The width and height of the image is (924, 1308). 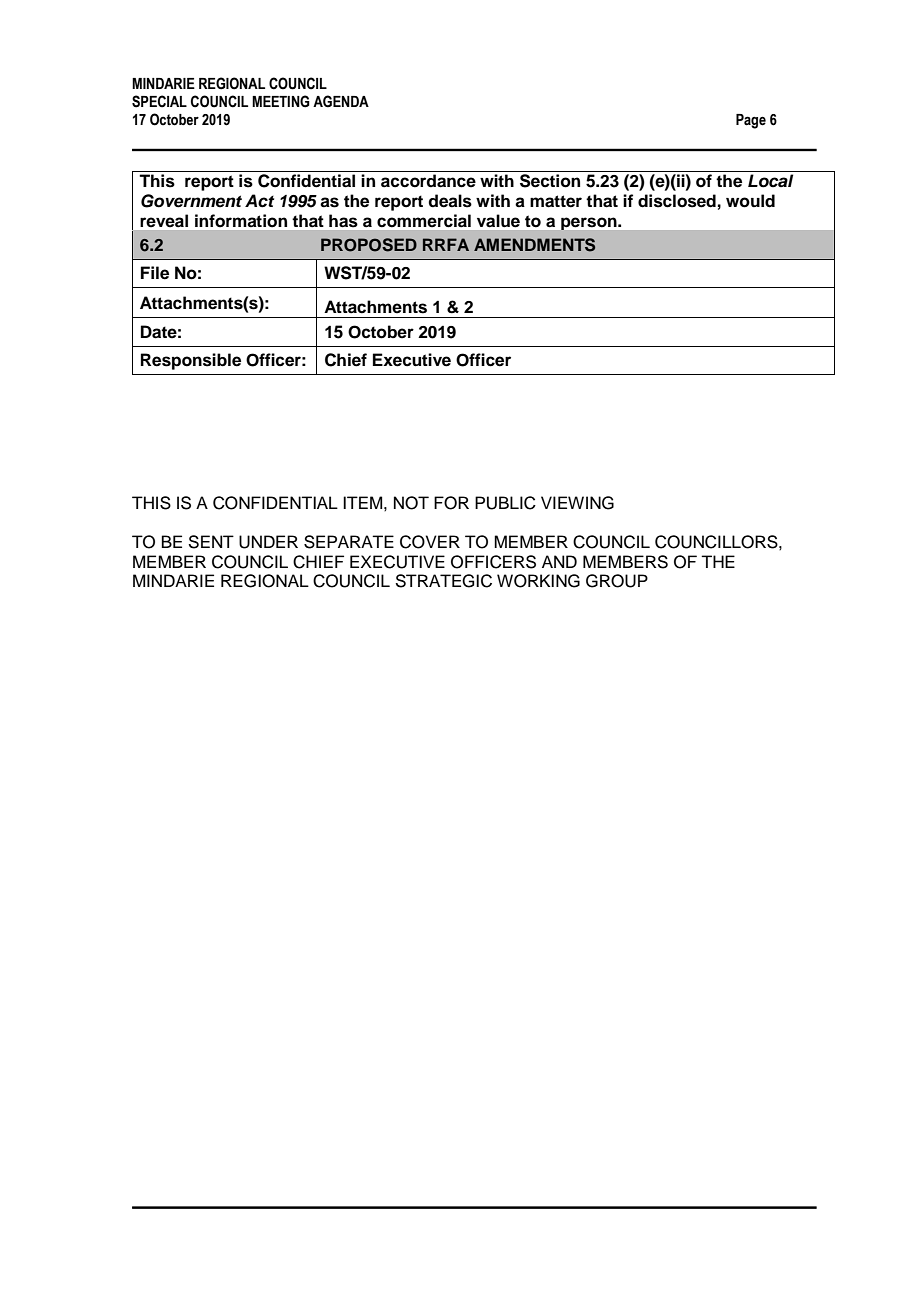 I want to click on AMENDMENTS, so click(x=534, y=245).
